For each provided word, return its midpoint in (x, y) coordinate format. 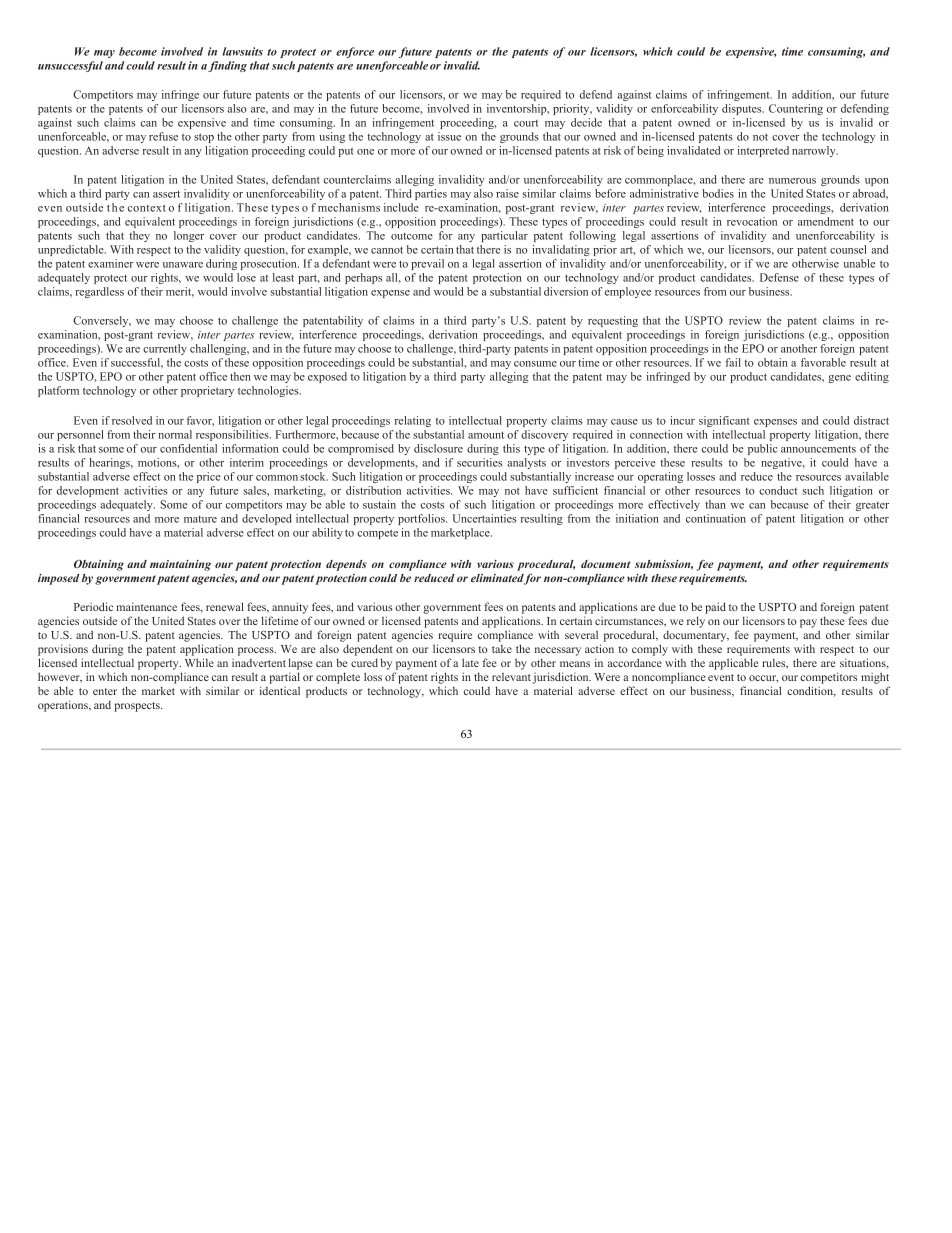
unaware (183, 265)
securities (479, 462)
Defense (779, 277)
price (208, 477)
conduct (778, 490)
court (526, 123)
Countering (796, 109)
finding (227, 66)
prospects (138, 707)
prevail (427, 264)
